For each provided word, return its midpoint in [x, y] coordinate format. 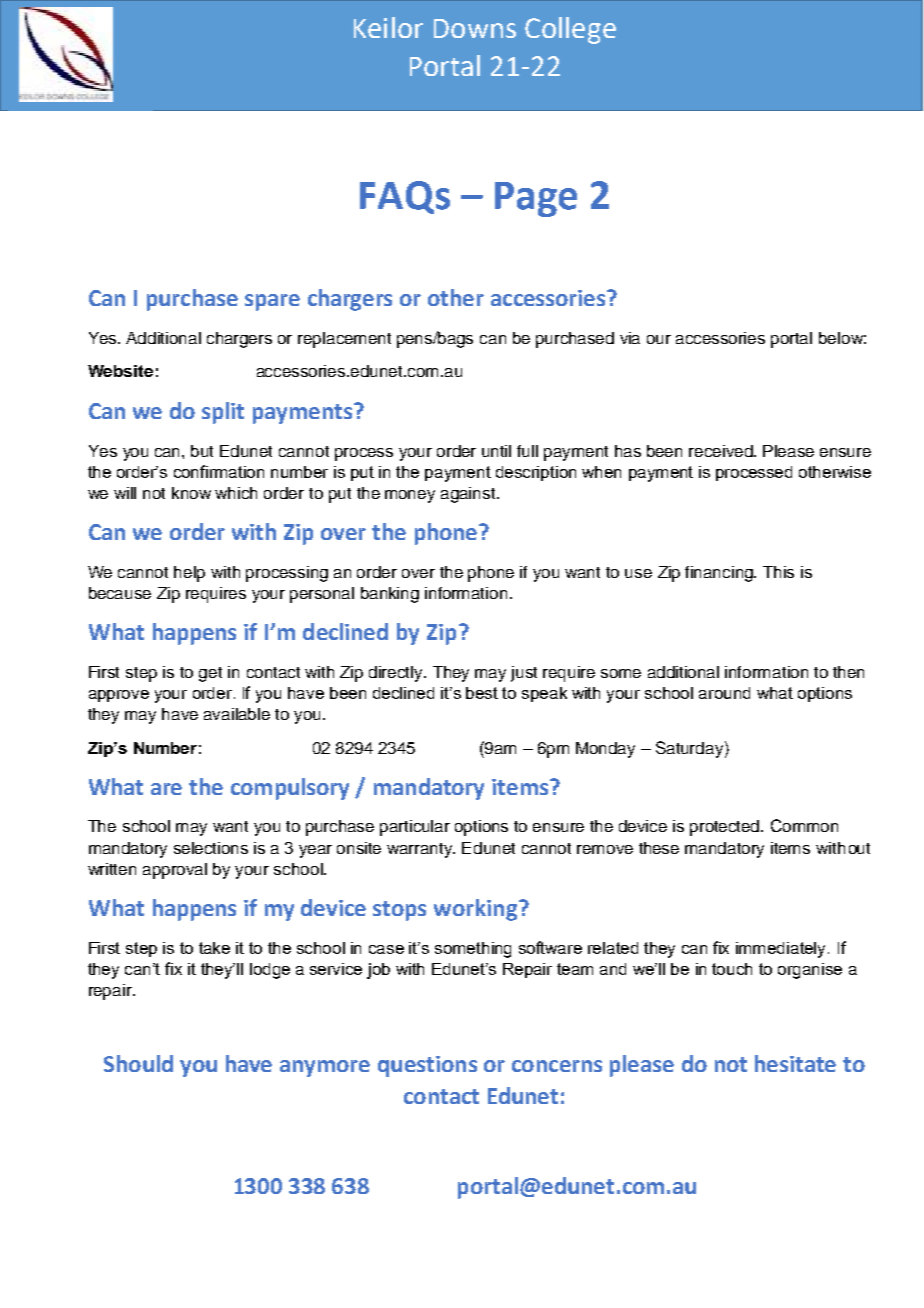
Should [138, 1063]
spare [272, 302]
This [778, 572]
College [570, 30]
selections [211, 848]
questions [427, 1066]
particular [415, 828]
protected [726, 828]
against [469, 495]
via [630, 338]
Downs [475, 28]
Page [536, 199]
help [189, 574]
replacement [344, 340]
